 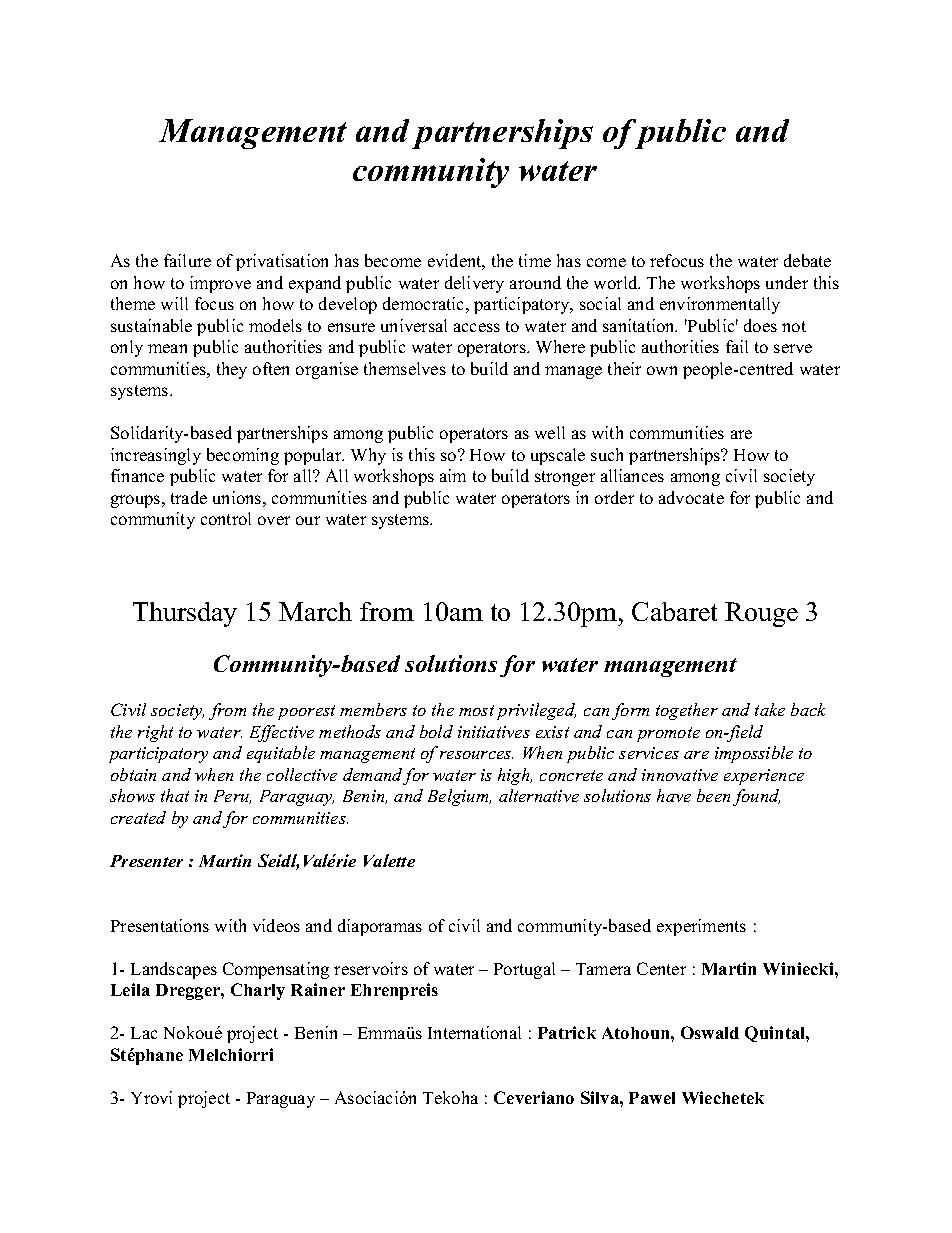 I want to click on together, so click(x=687, y=711).
